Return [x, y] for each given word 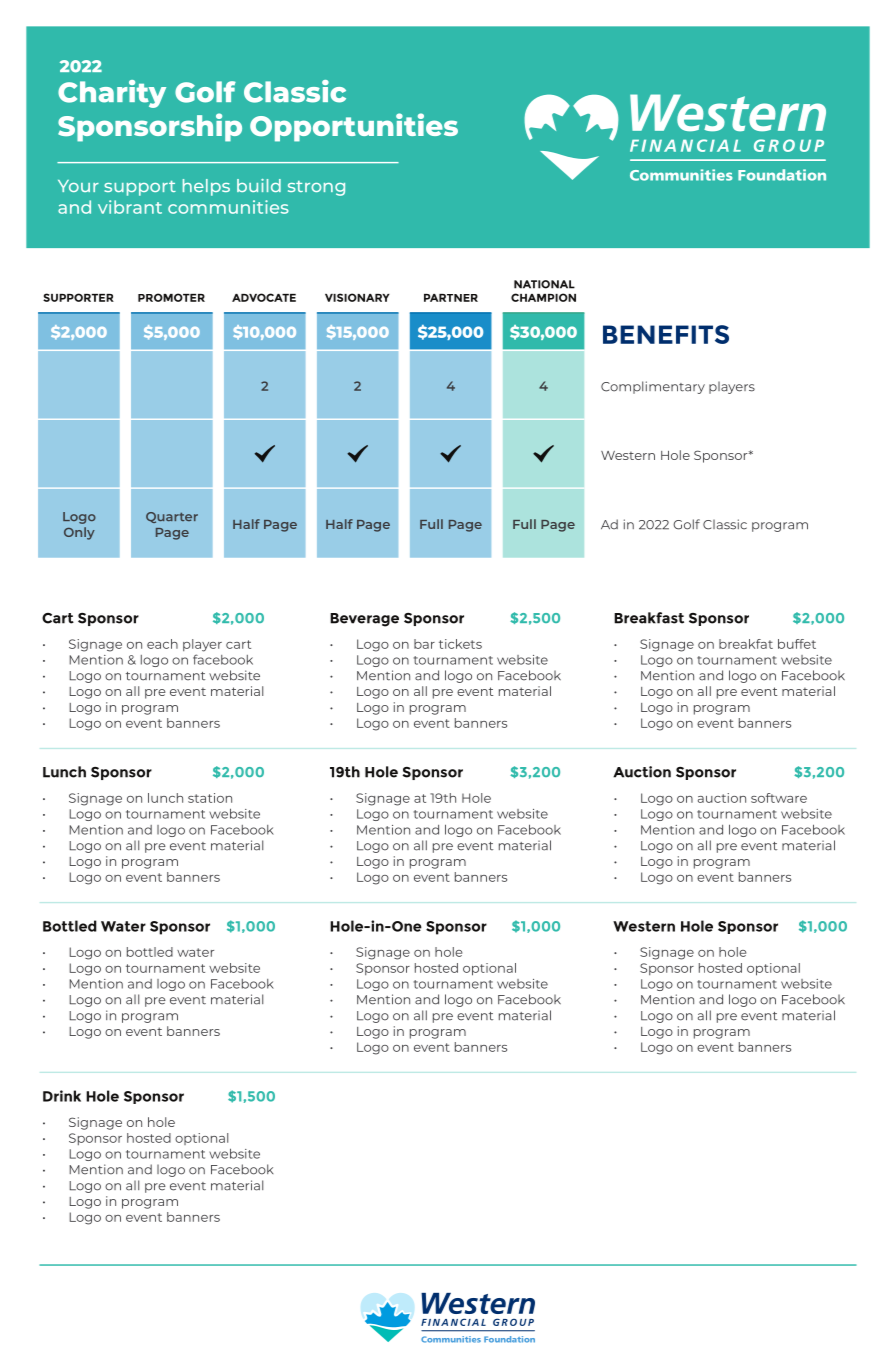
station [210, 798]
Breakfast [649, 618]
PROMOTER [171, 297]
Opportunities [354, 127]
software [779, 798]
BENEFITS [666, 334]
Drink [62, 1096]
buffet [797, 644]
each [162, 644]
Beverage [364, 620]
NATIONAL [544, 284]
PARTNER [451, 298]
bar [424, 644]
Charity [112, 94]
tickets [460, 644]
